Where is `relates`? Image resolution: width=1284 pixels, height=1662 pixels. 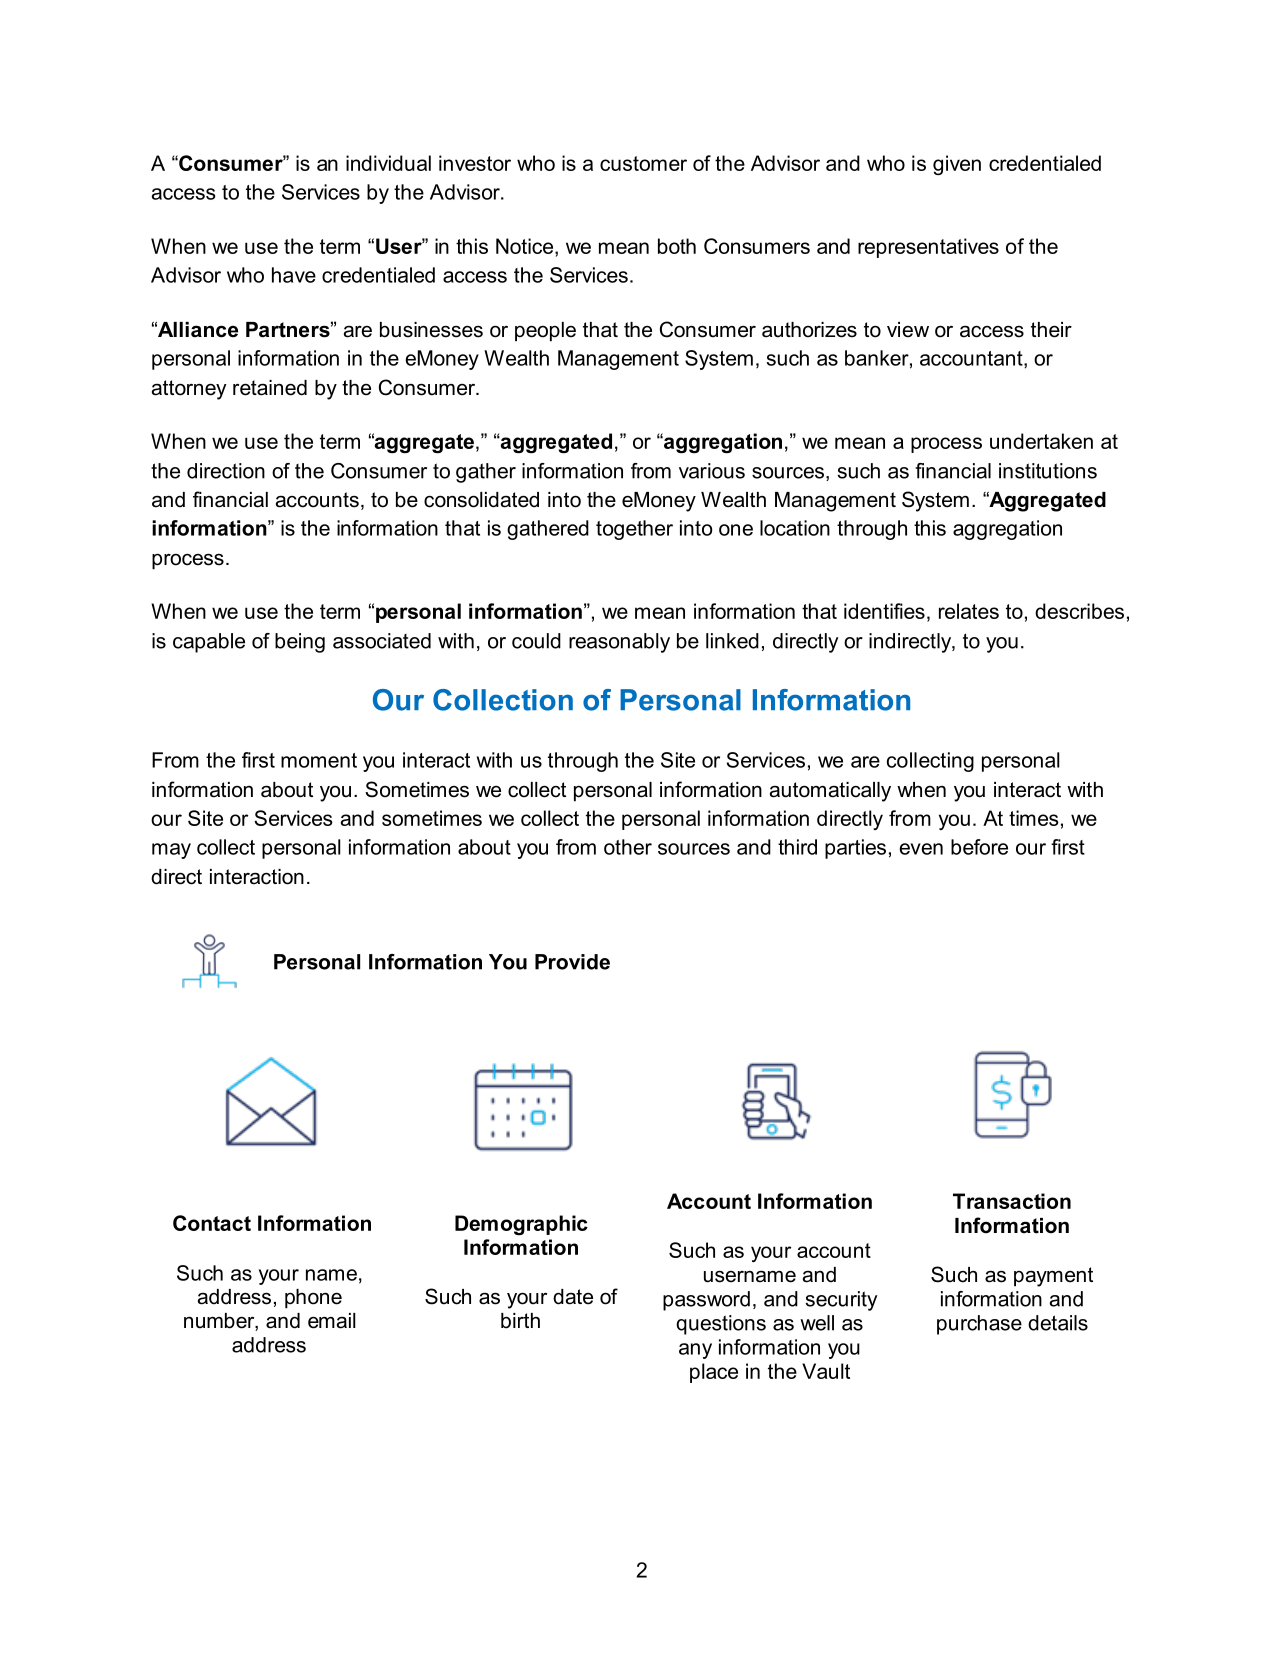
relates is located at coordinates (969, 611).
